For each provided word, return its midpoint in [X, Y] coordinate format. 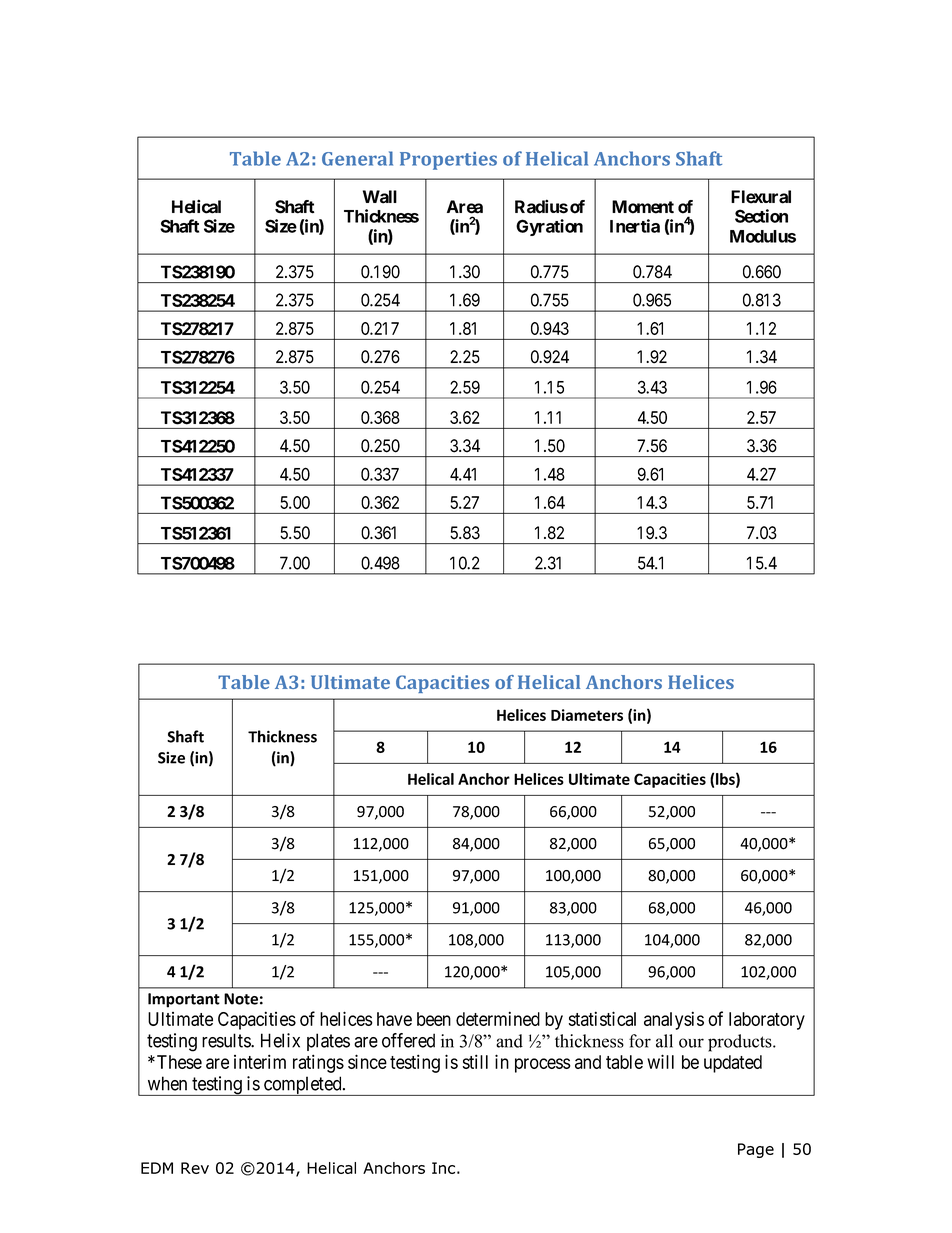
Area [465, 207]
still [475, 1061]
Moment [643, 207]
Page [756, 1150]
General [357, 158]
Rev [195, 1168]
